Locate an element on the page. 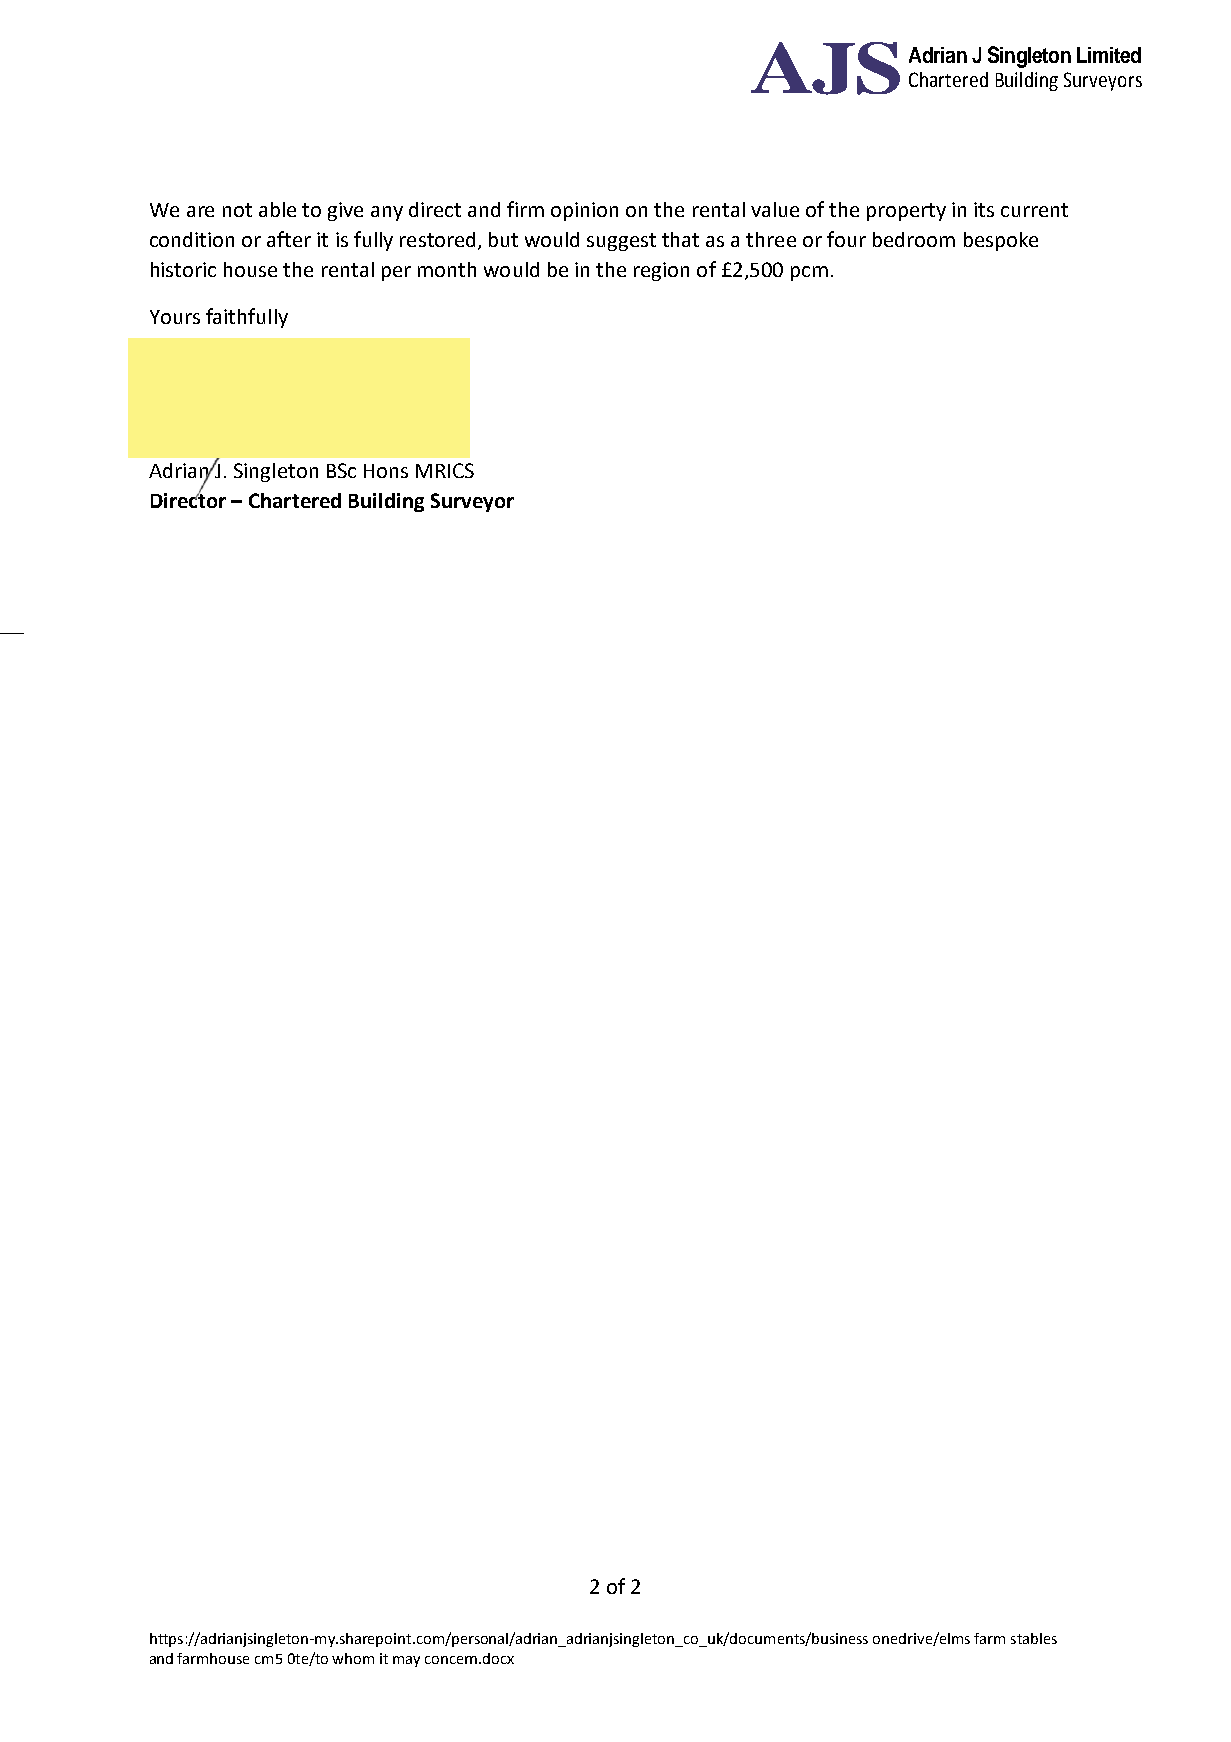 This document has width=1231, height=1742. its is located at coordinates (984, 209).
